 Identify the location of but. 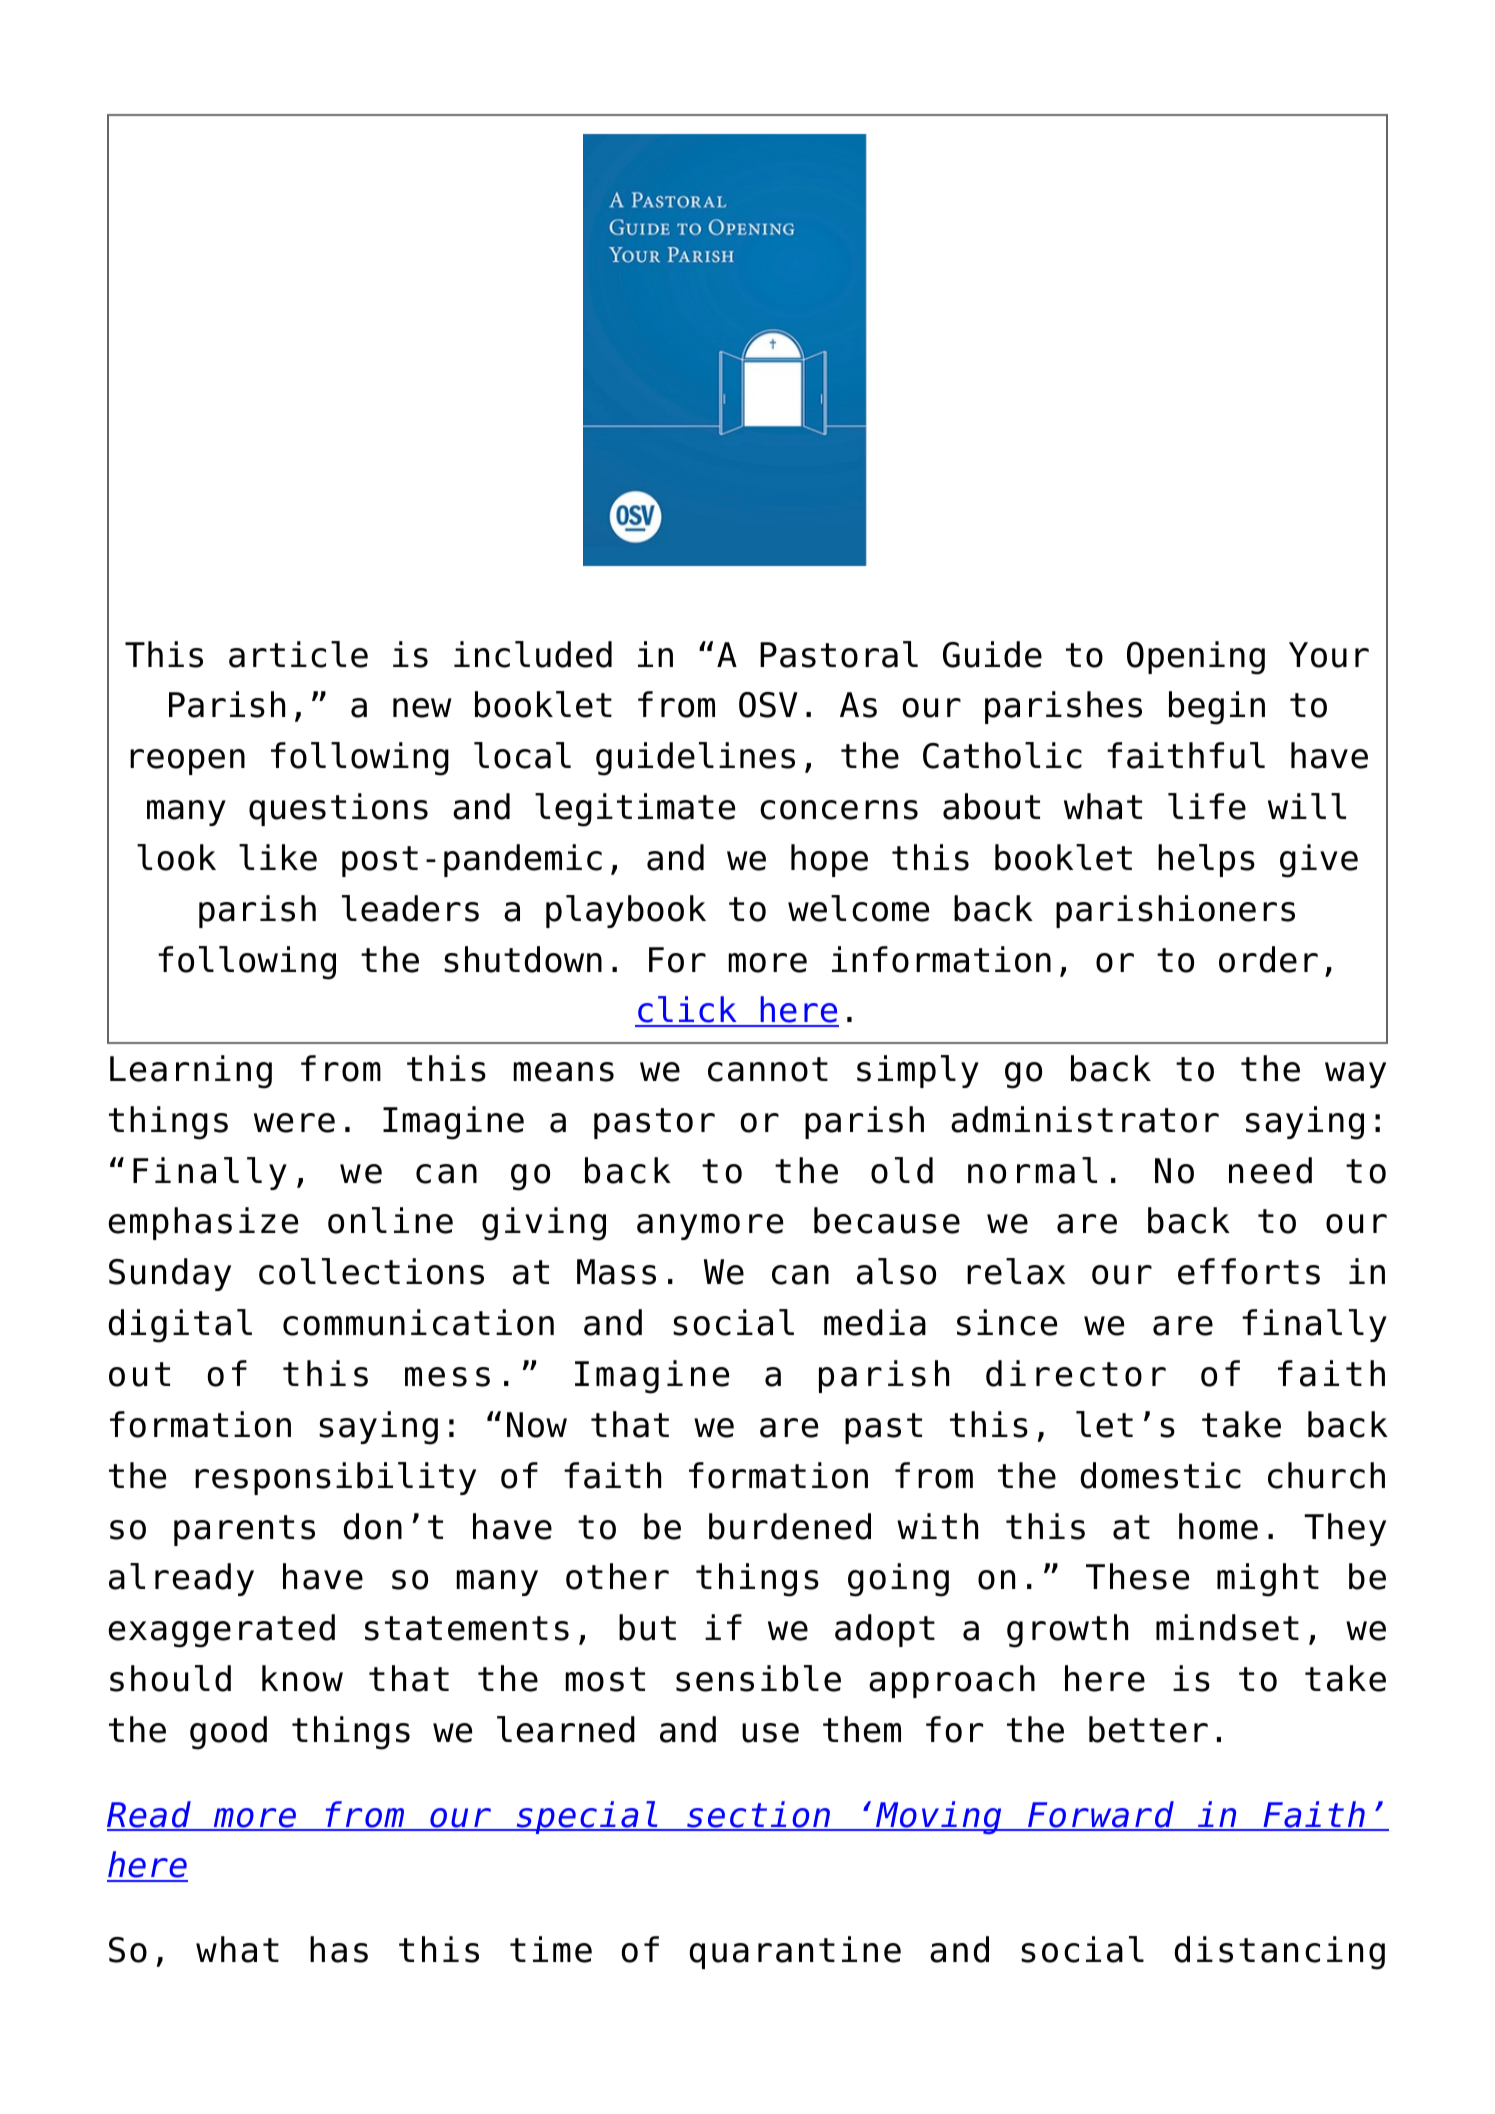
(647, 1627).
